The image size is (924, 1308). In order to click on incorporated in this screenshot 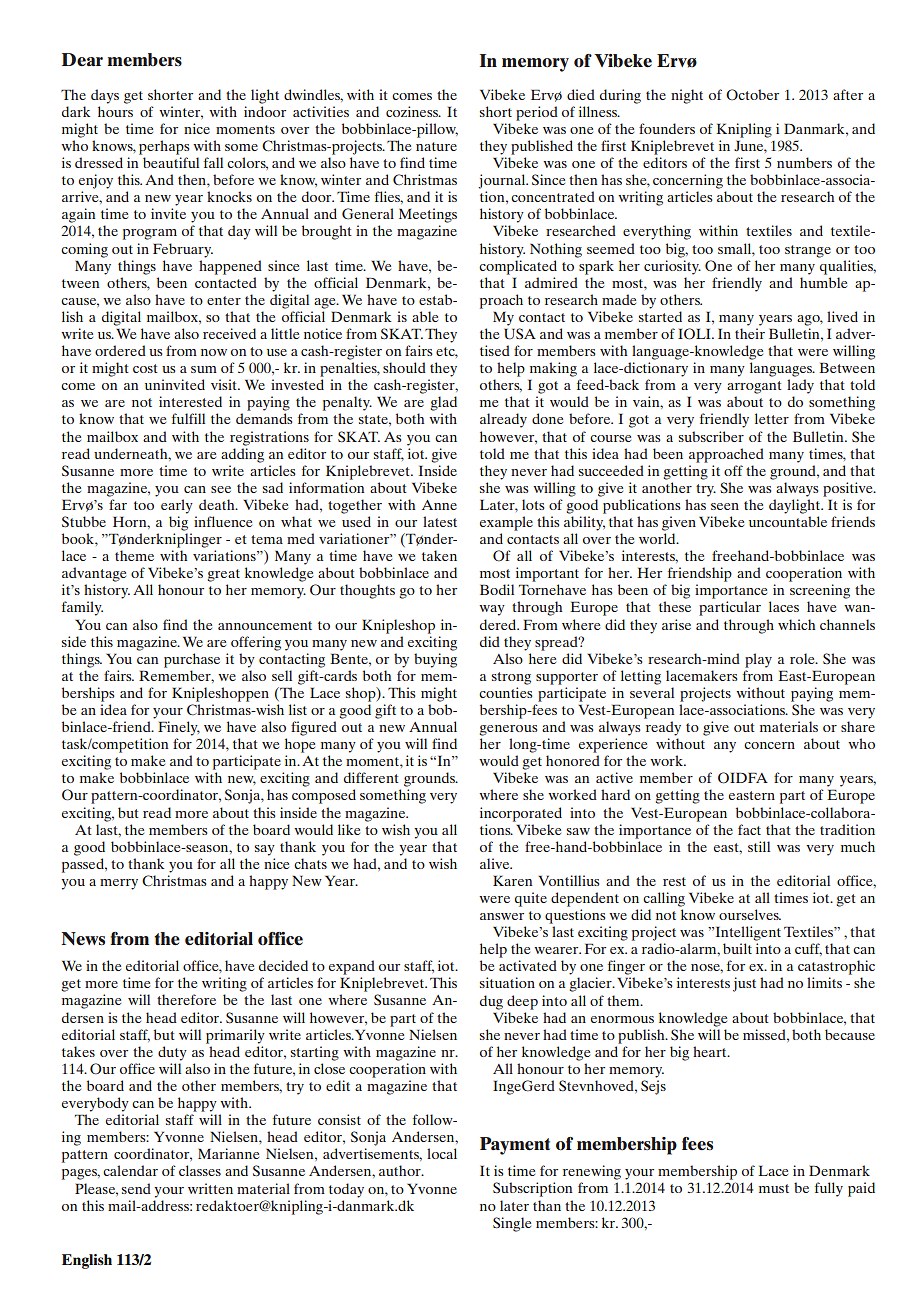, I will do `click(521, 814)`.
